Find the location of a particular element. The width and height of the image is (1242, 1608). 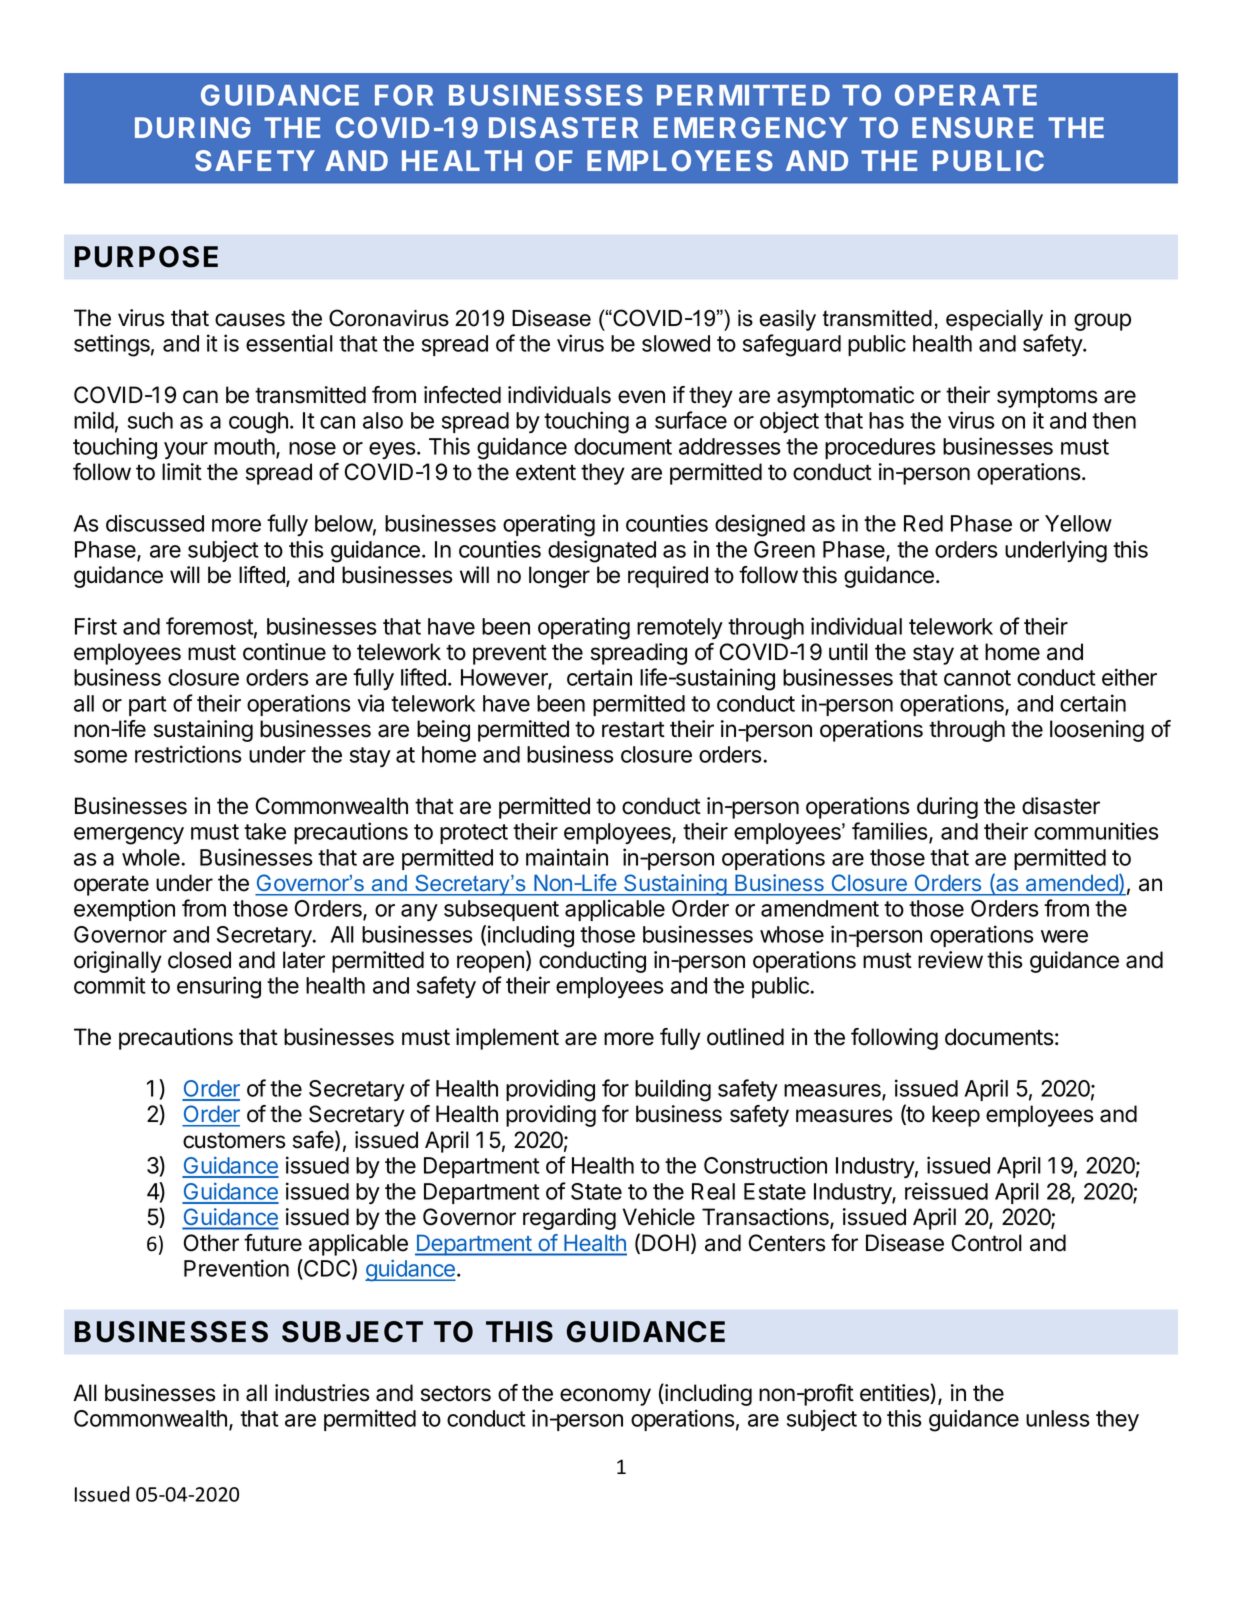

slowed is located at coordinates (676, 343).
